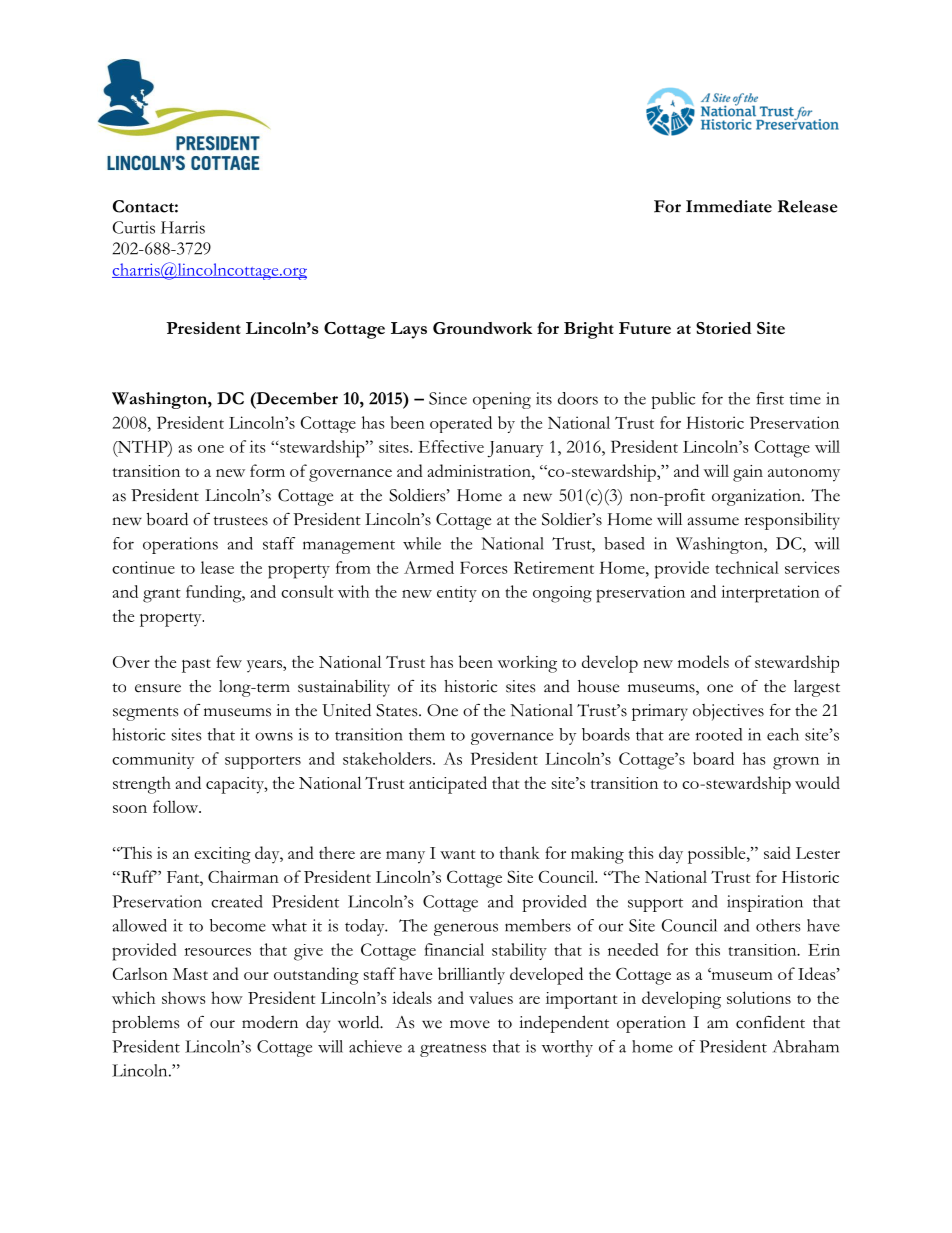  I want to click on Curtis, so click(134, 227).
